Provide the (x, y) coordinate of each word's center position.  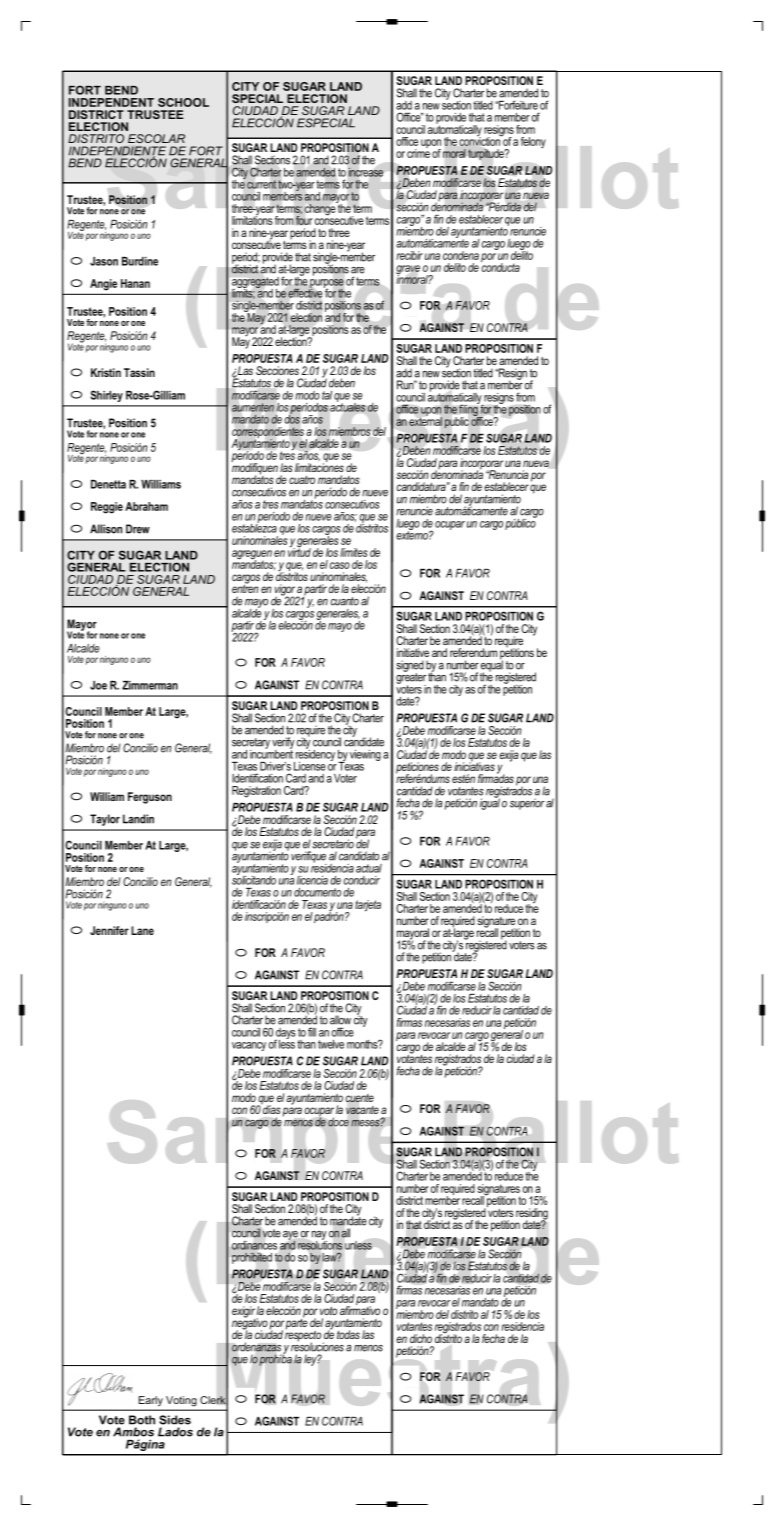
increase (366, 172)
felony (533, 142)
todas (348, 1334)
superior (527, 804)
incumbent (271, 753)
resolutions (320, 1244)
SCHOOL (183, 102)
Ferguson (150, 798)
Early (151, 1401)
